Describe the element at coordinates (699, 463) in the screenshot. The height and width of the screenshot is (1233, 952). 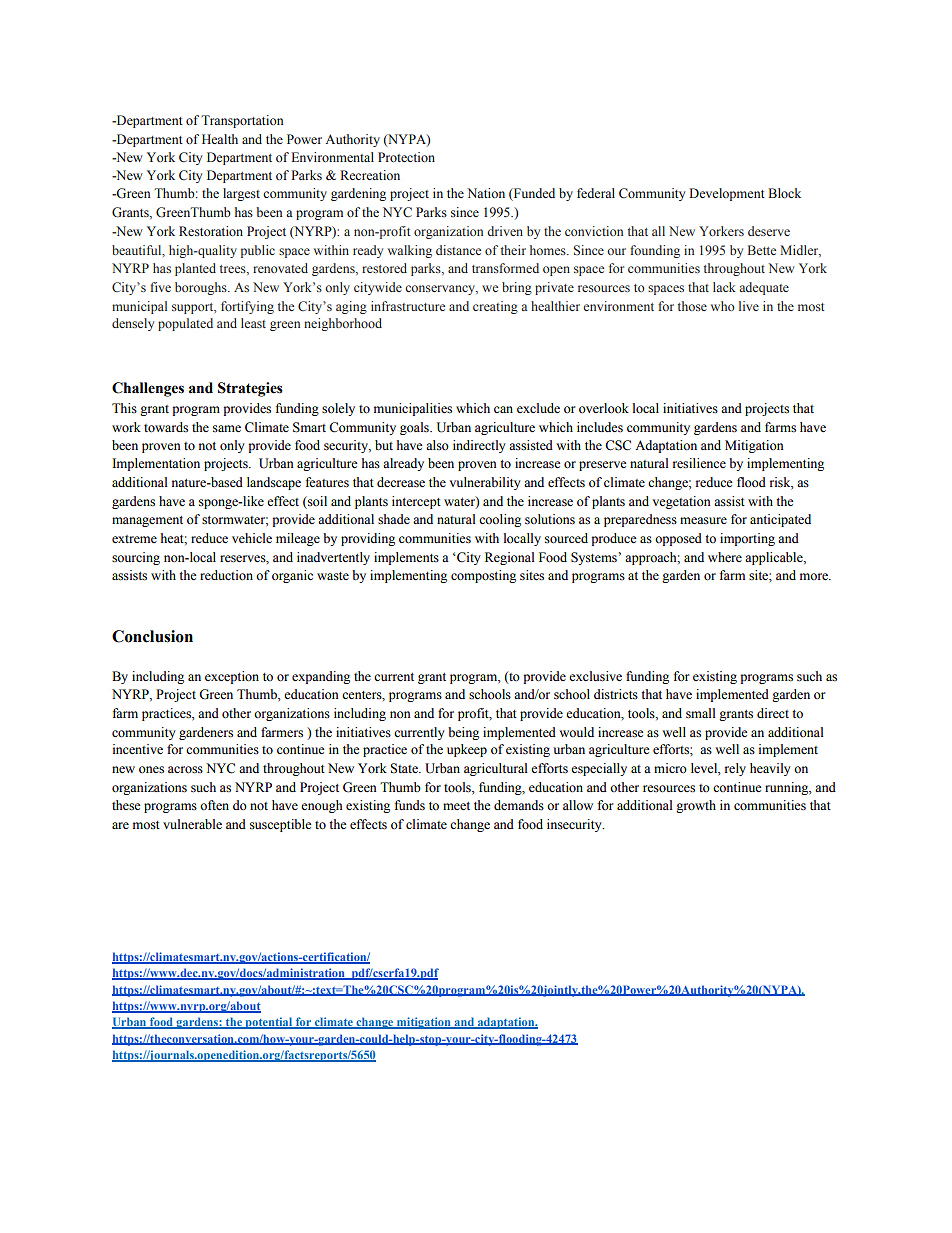
I see `resilience` at that location.
